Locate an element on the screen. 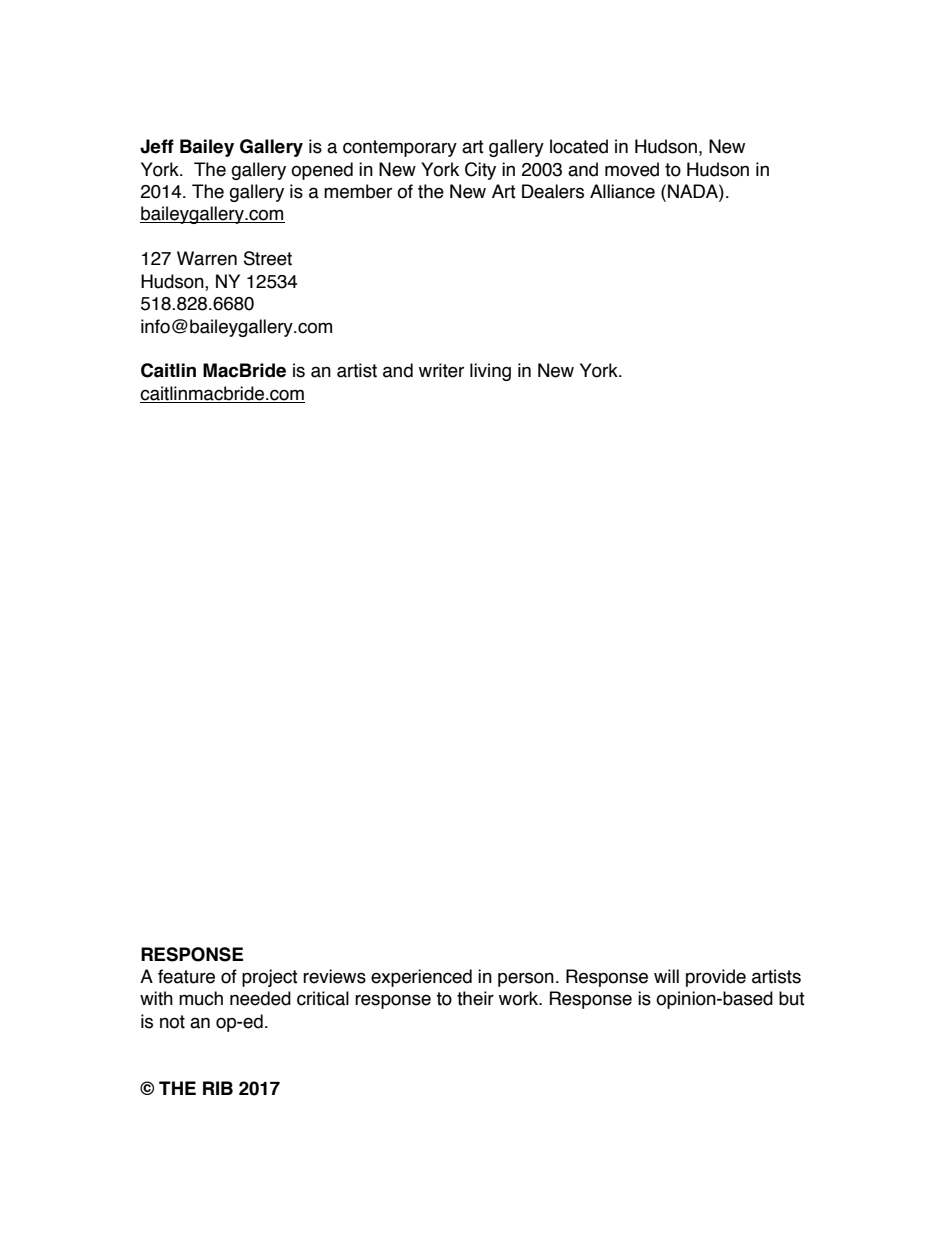  feature is located at coordinates (186, 976).
